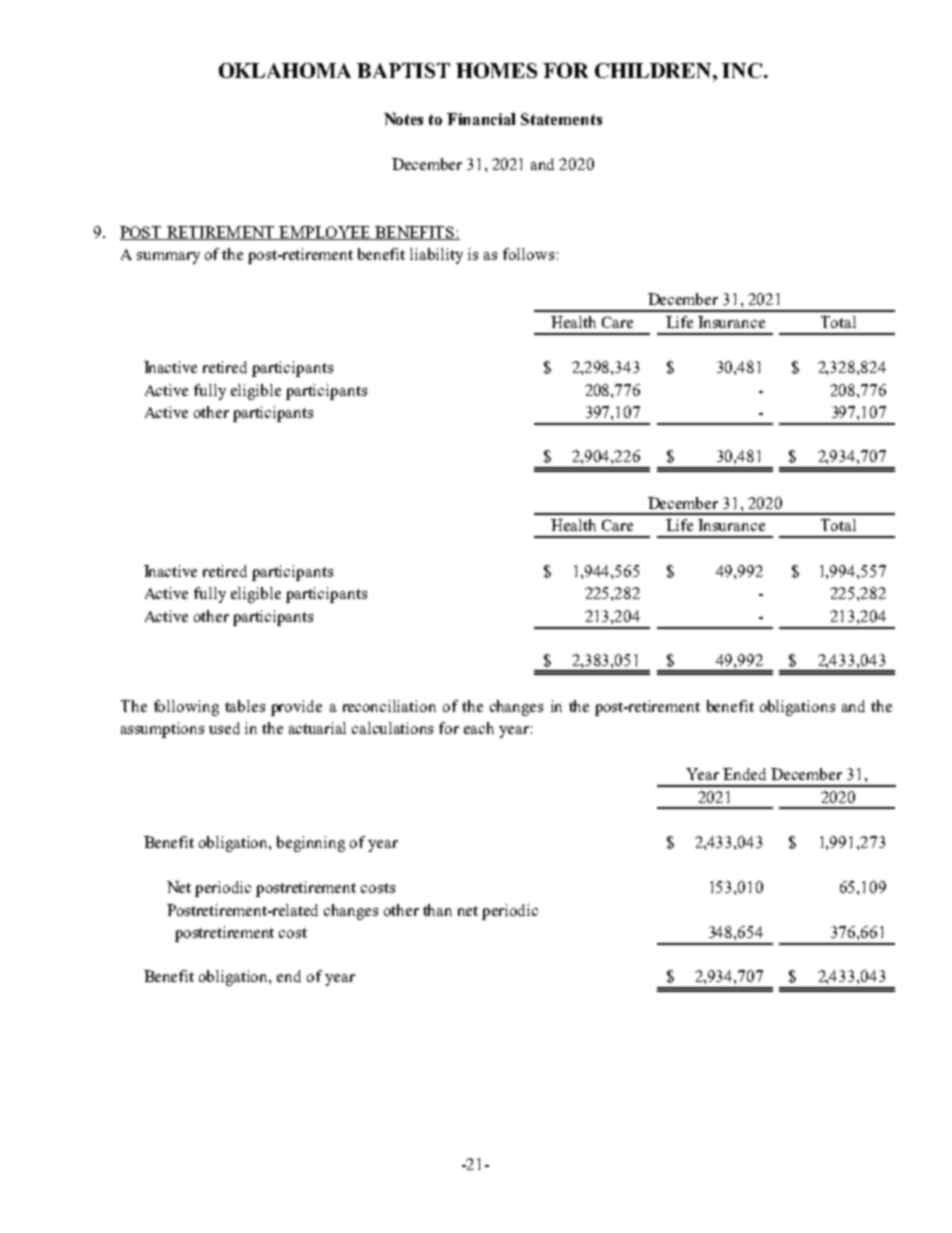 The height and width of the screenshot is (1233, 952). What do you see at coordinates (168, 258) in the screenshot?
I see `summary` at bounding box center [168, 258].
